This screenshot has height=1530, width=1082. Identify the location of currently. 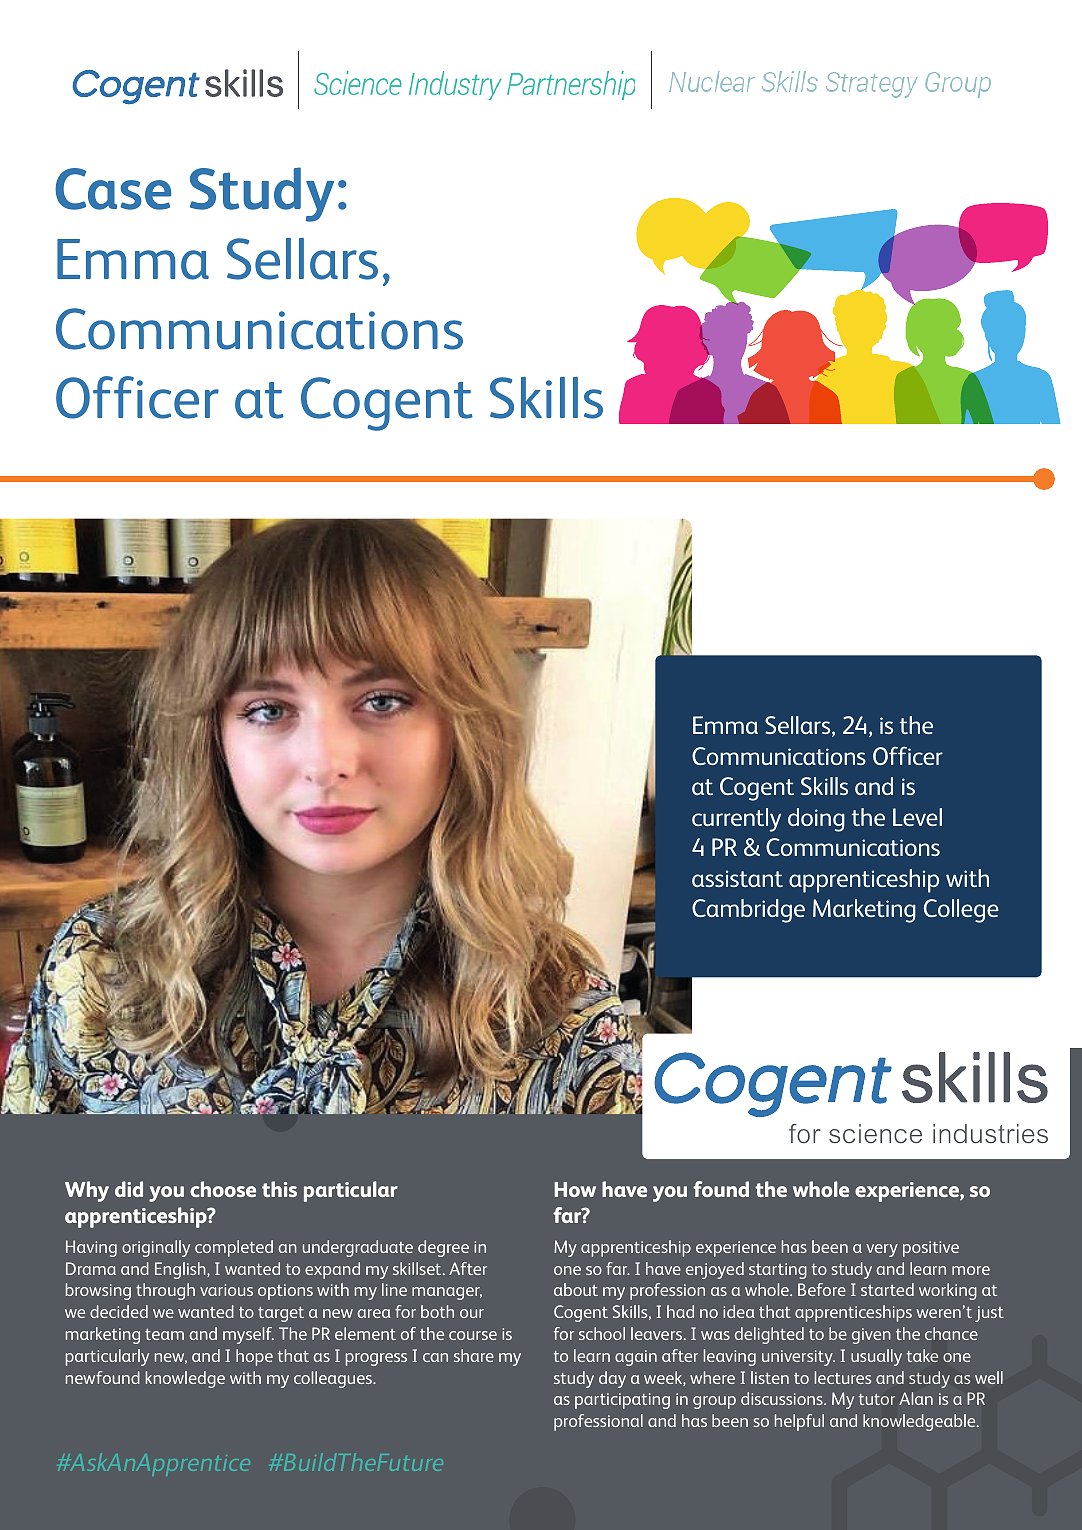
(736, 820).
